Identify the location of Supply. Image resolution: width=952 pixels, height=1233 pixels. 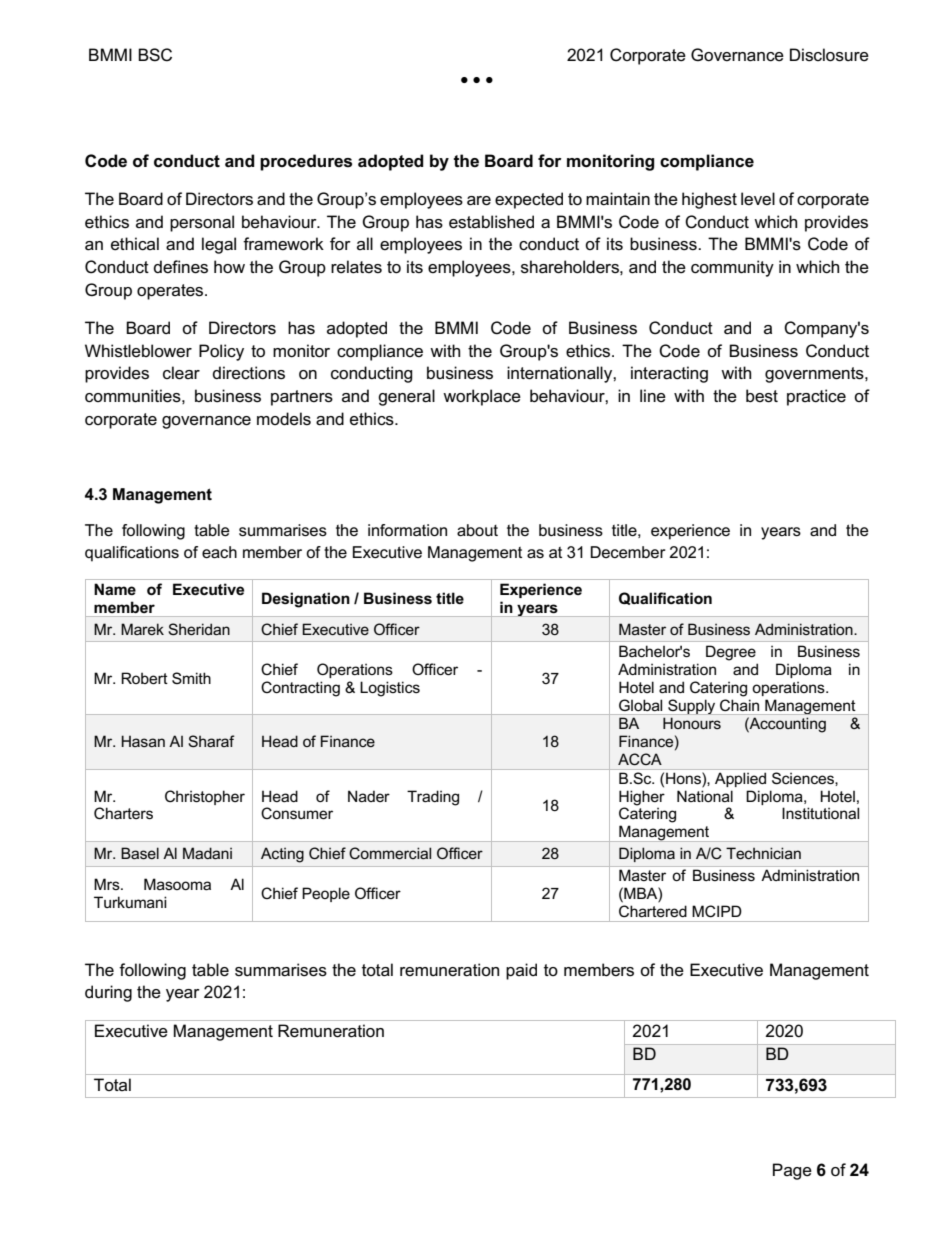
(692, 707).
